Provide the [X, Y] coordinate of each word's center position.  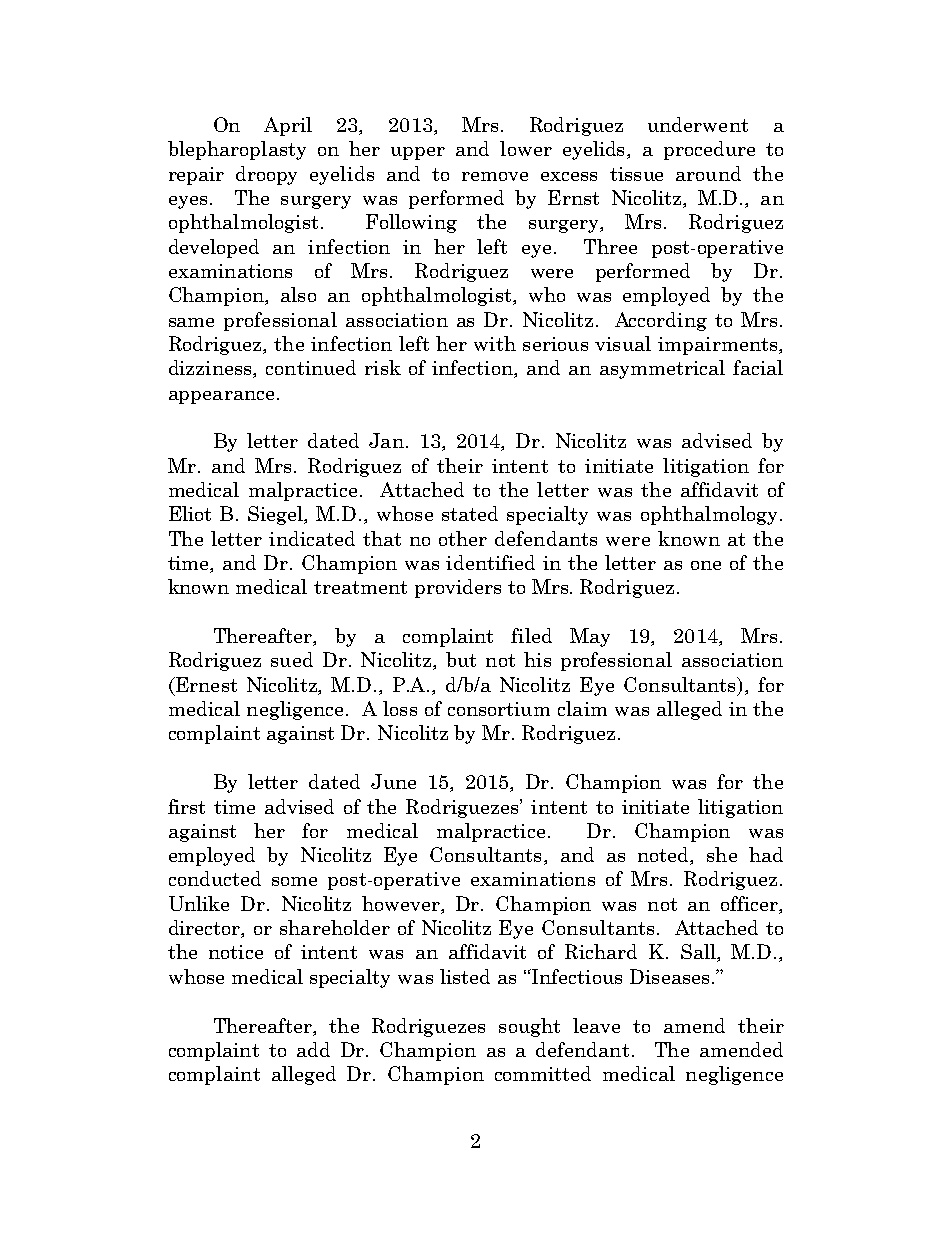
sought [529, 1027]
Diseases [669, 976]
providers [458, 588]
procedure [709, 150]
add [313, 1049]
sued [292, 659]
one [706, 565]
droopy [266, 175]
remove [495, 176]
